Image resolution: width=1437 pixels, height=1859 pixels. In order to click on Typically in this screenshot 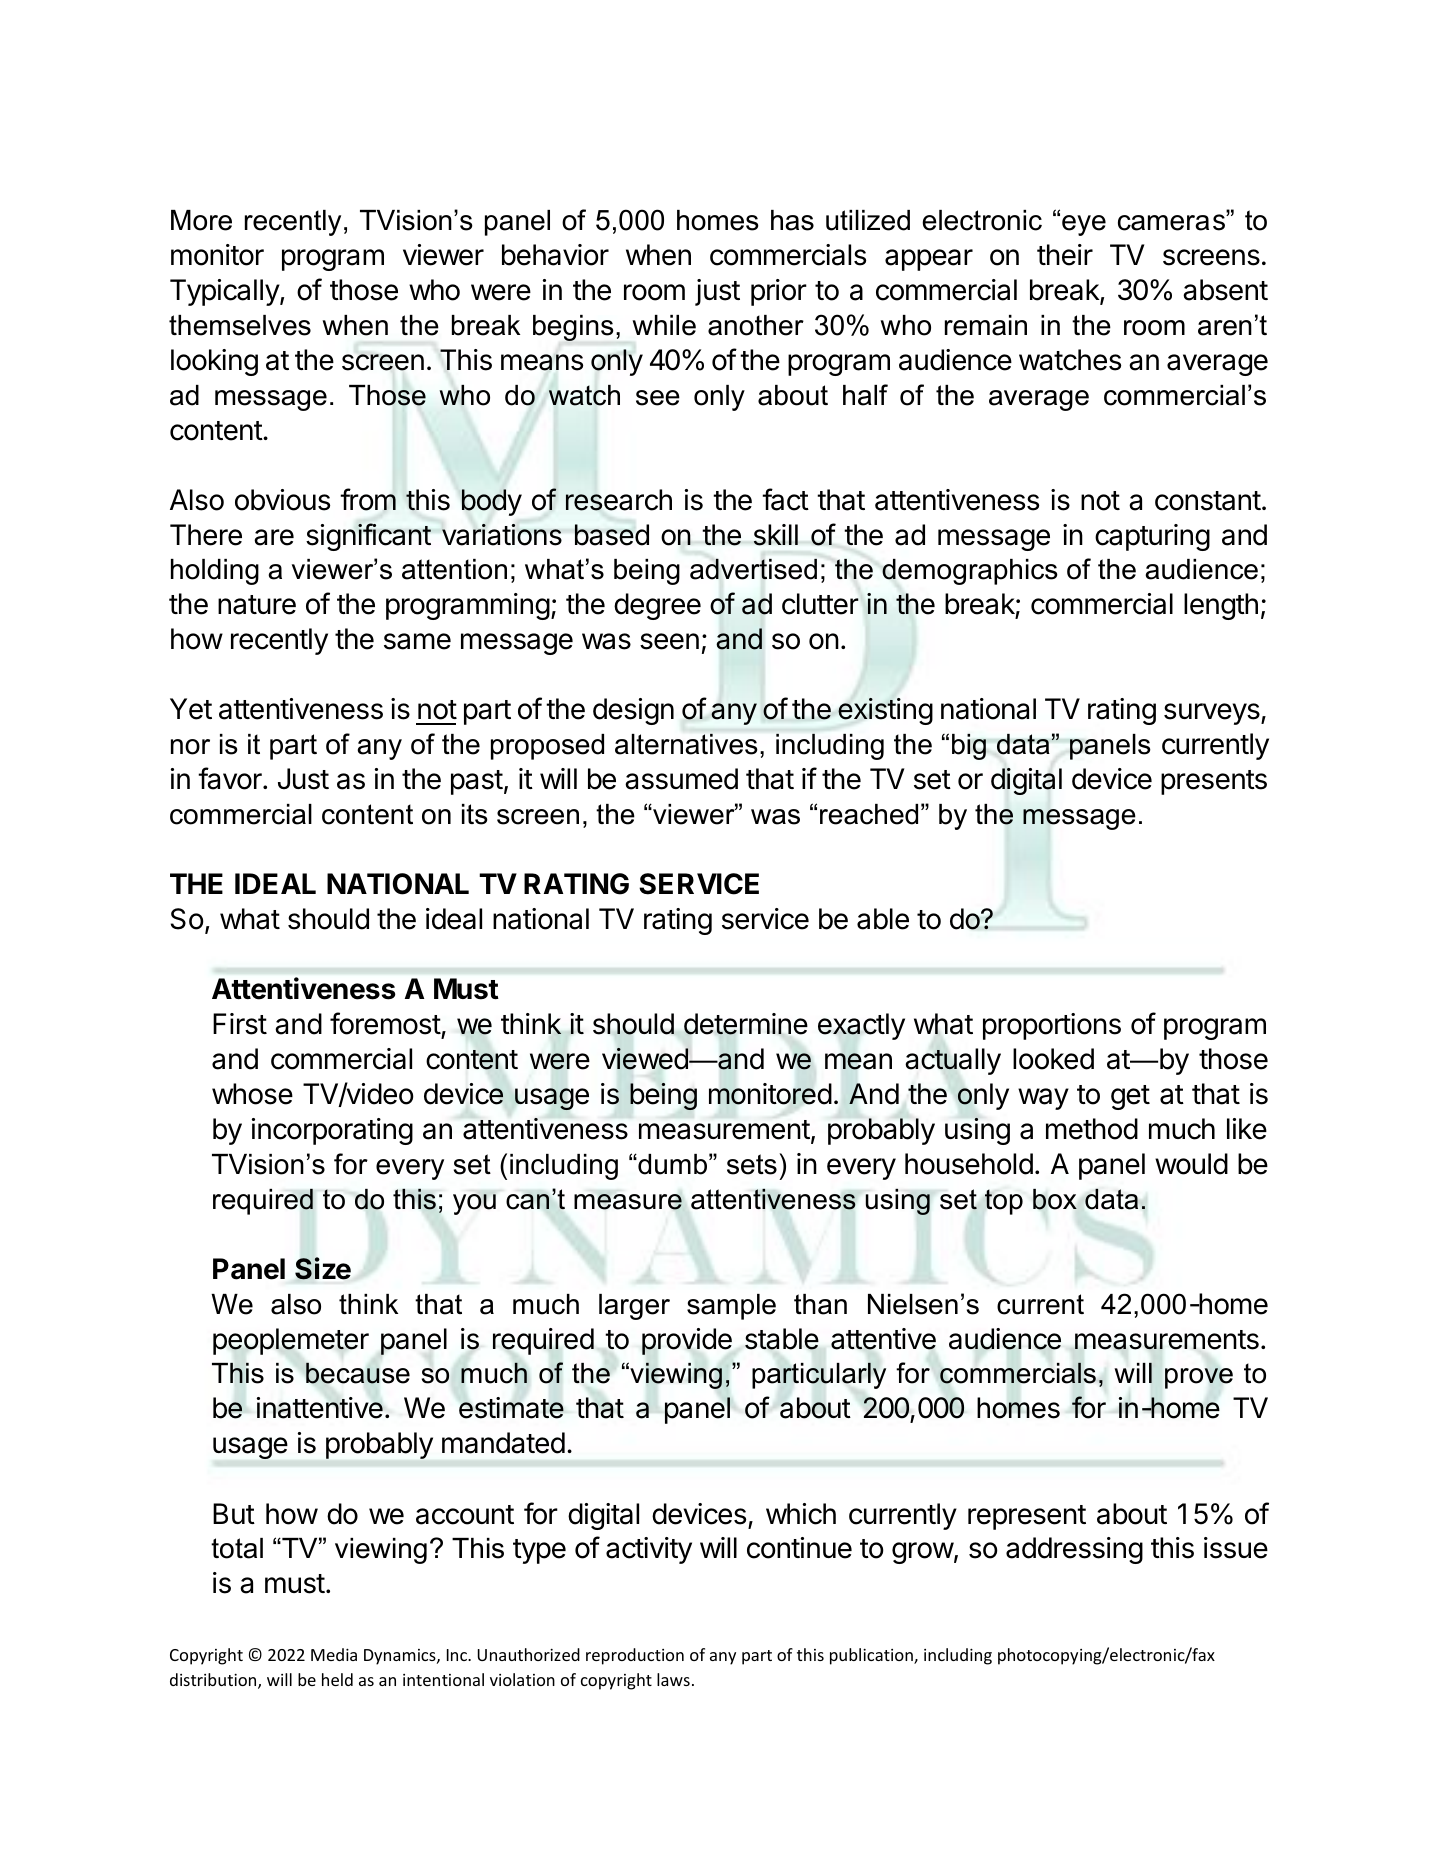, I will do `click(225, 292)`.
